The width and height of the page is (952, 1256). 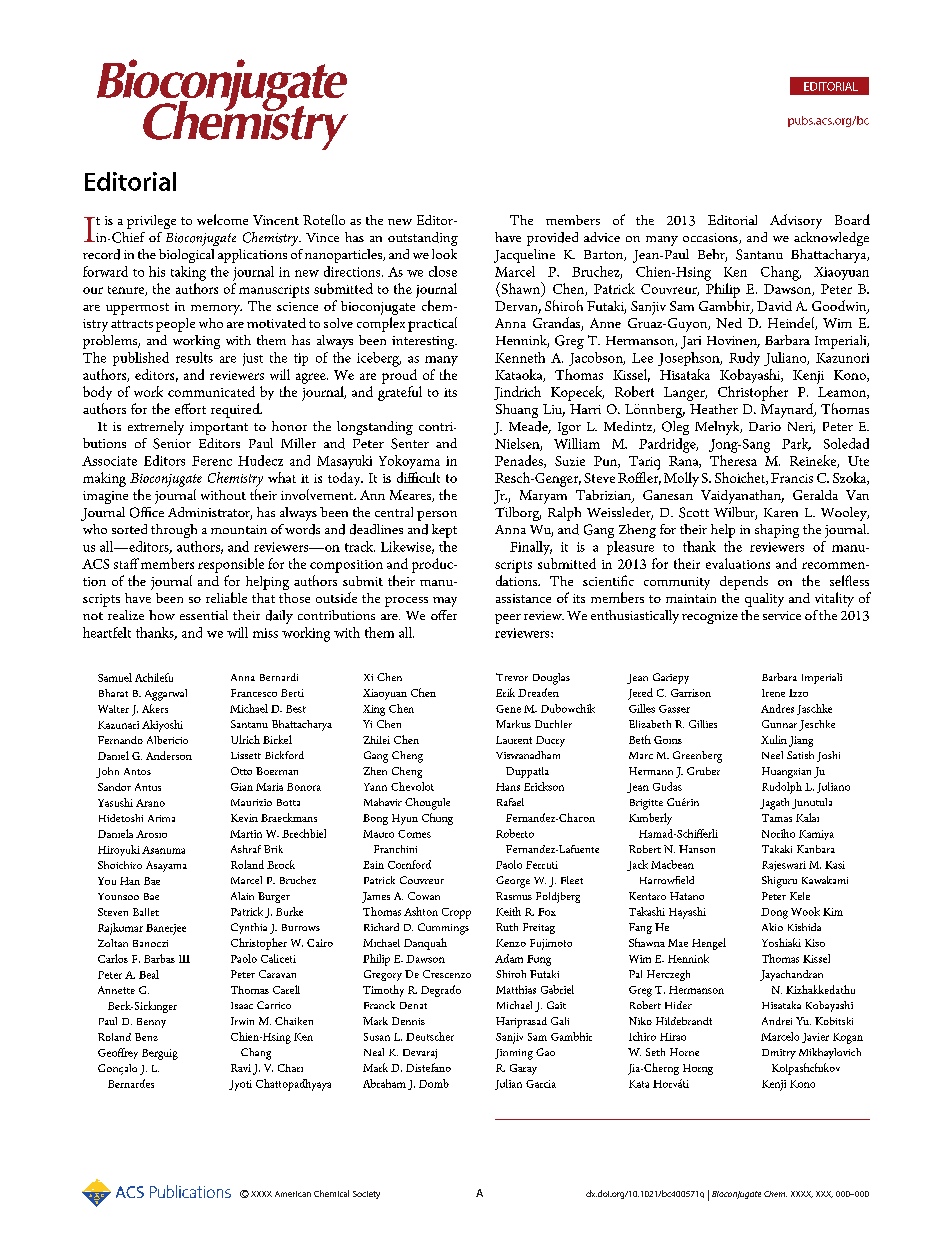 What do you see at coordinates (186, 256) in the page?
I see `biological` at bounding box center [186, 256].
